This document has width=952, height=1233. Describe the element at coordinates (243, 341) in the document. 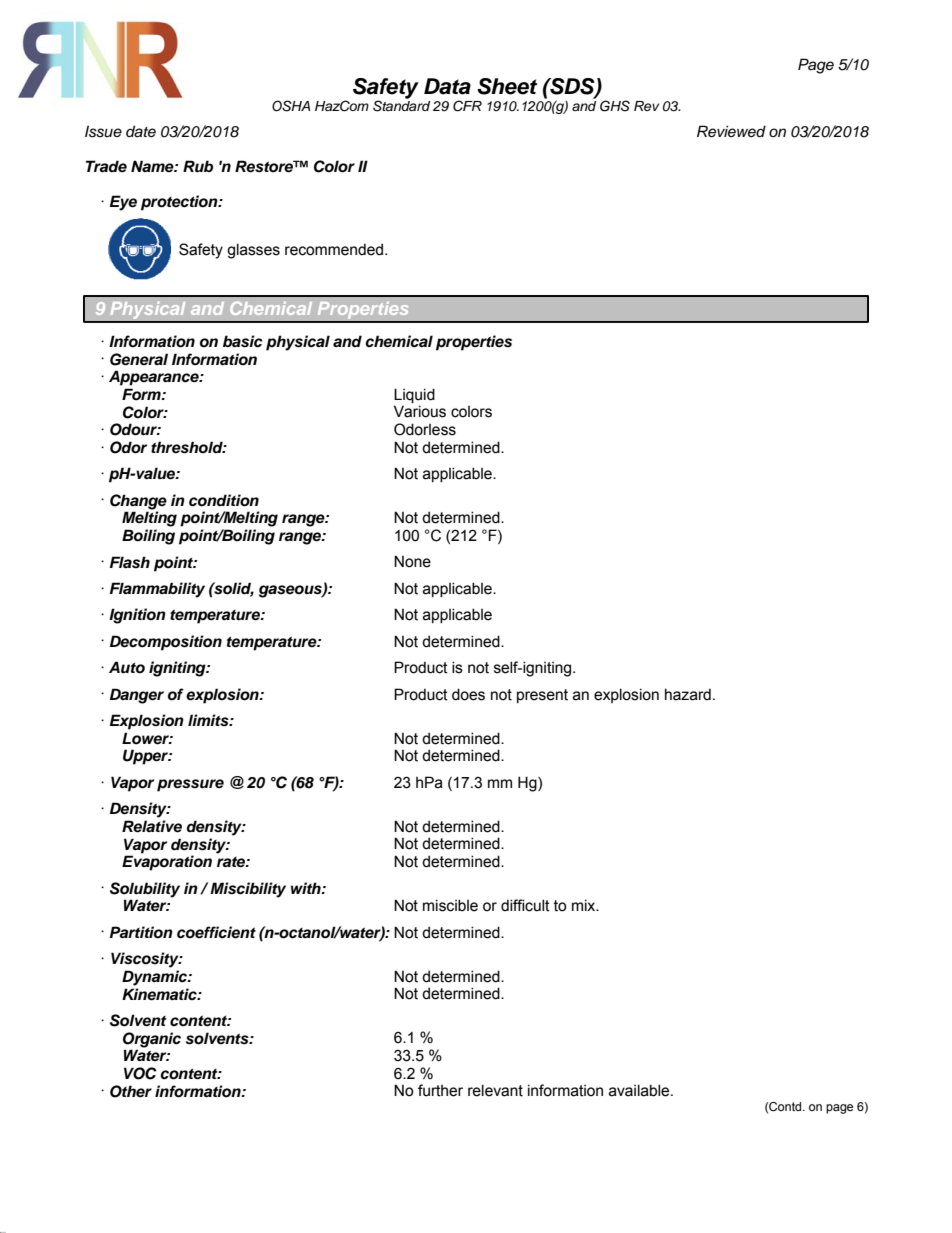

I see `basic` at that location.
